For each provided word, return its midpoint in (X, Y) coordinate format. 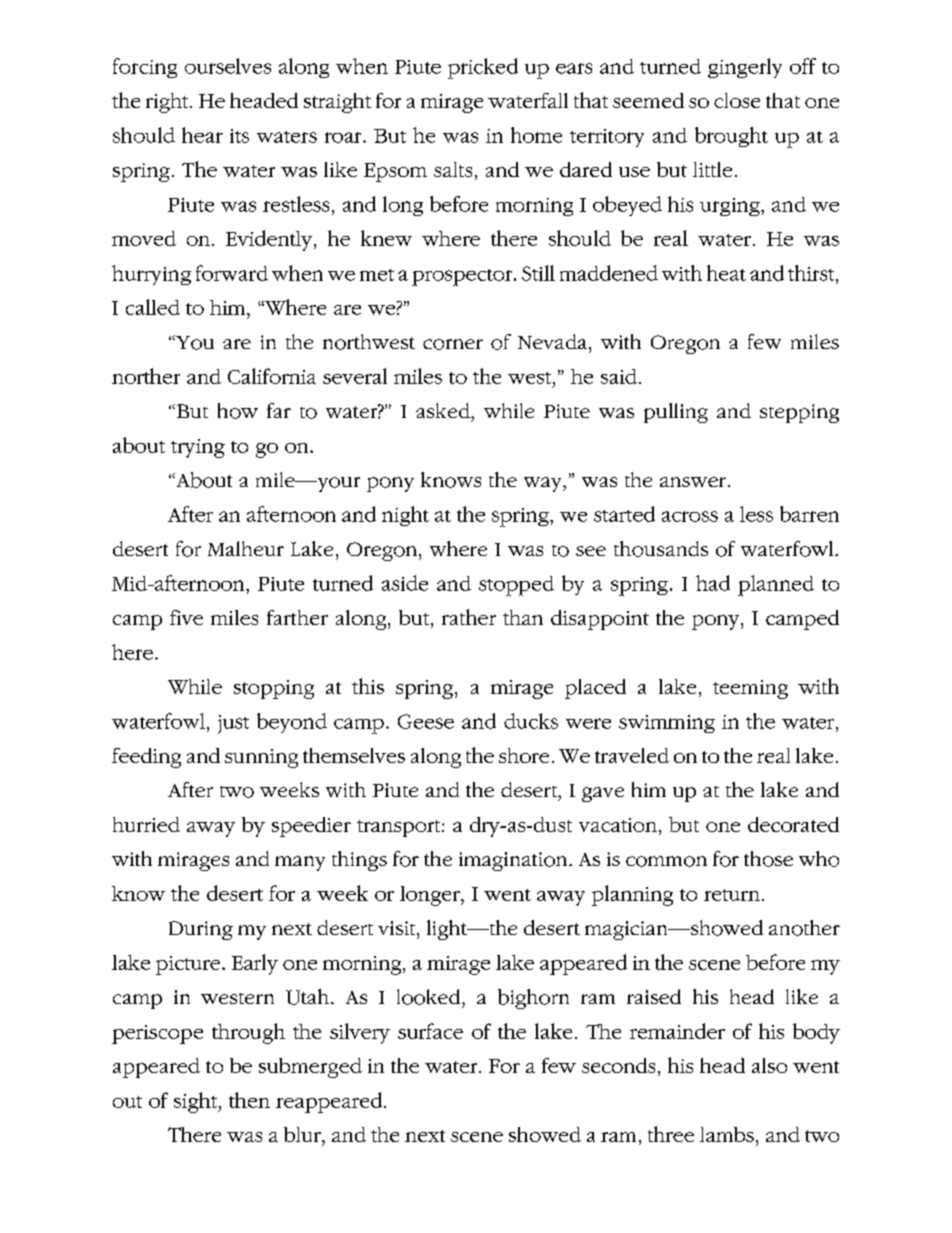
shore (524, 755)
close (737, 100)
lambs (727, 1134)
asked (444, 410)
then (249, 1100)
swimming (667, 724)
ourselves (228, 66)
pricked (483, 68)
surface (430, 1031)
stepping (799, 413)
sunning (261, 758)
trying (198, 448)
